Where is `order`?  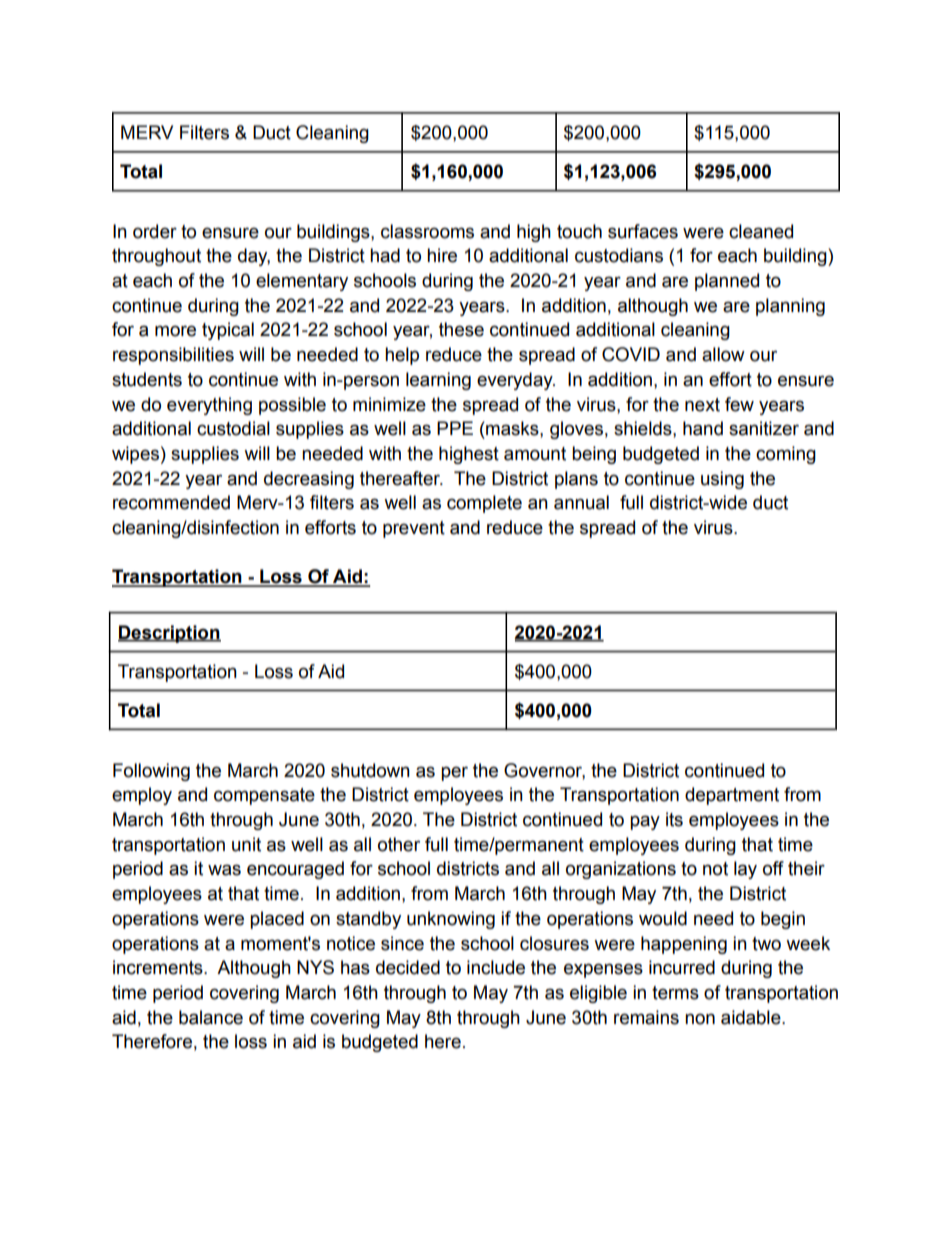 order is located at coordinates (155, 231).
